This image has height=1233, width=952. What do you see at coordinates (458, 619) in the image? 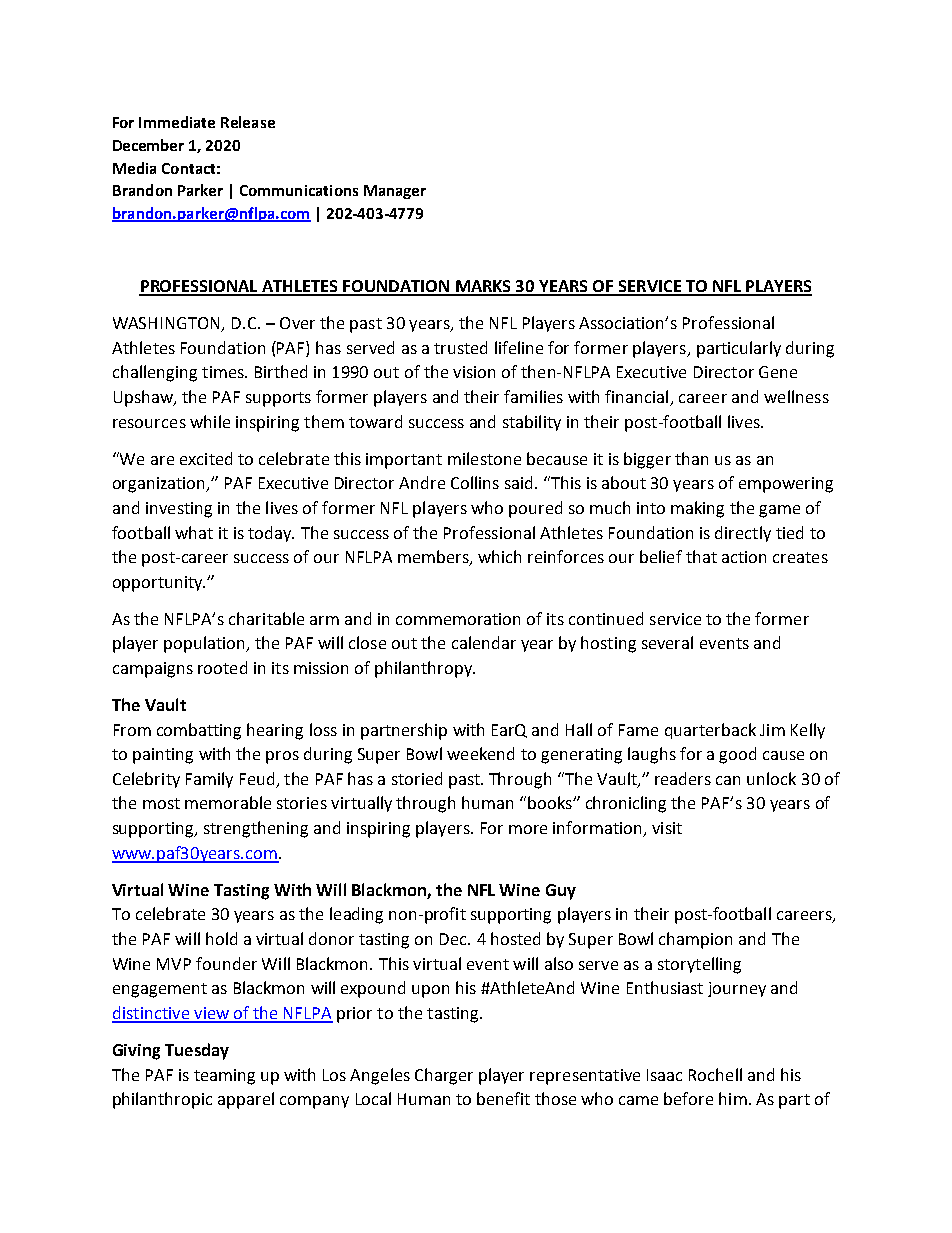
I see `commemoration` at bounding box center [458, 619].
